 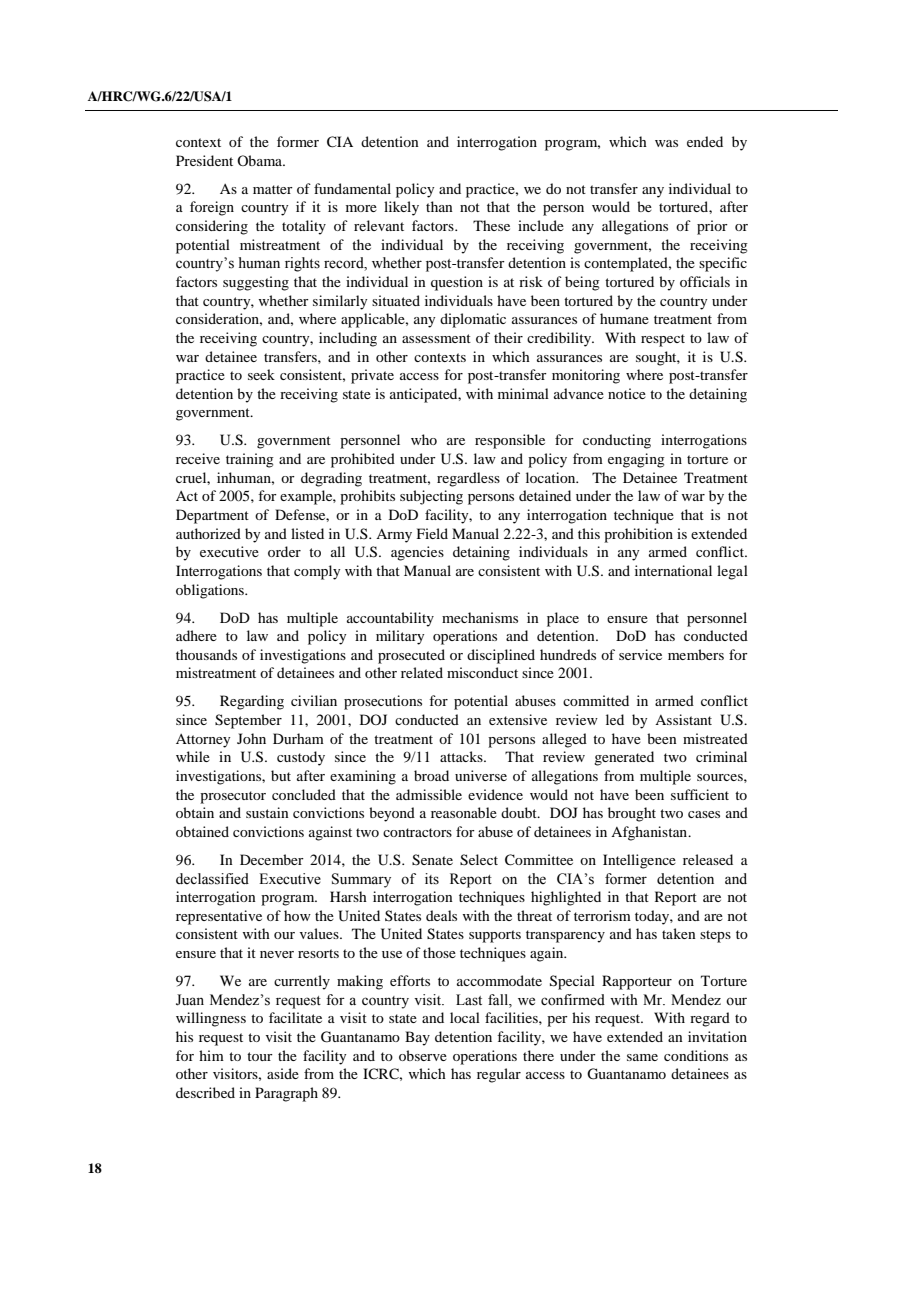 What do you see at coordinates (480, 617) in the screenshot?
I see `mechanisms` at bounding box center [480, 617].
